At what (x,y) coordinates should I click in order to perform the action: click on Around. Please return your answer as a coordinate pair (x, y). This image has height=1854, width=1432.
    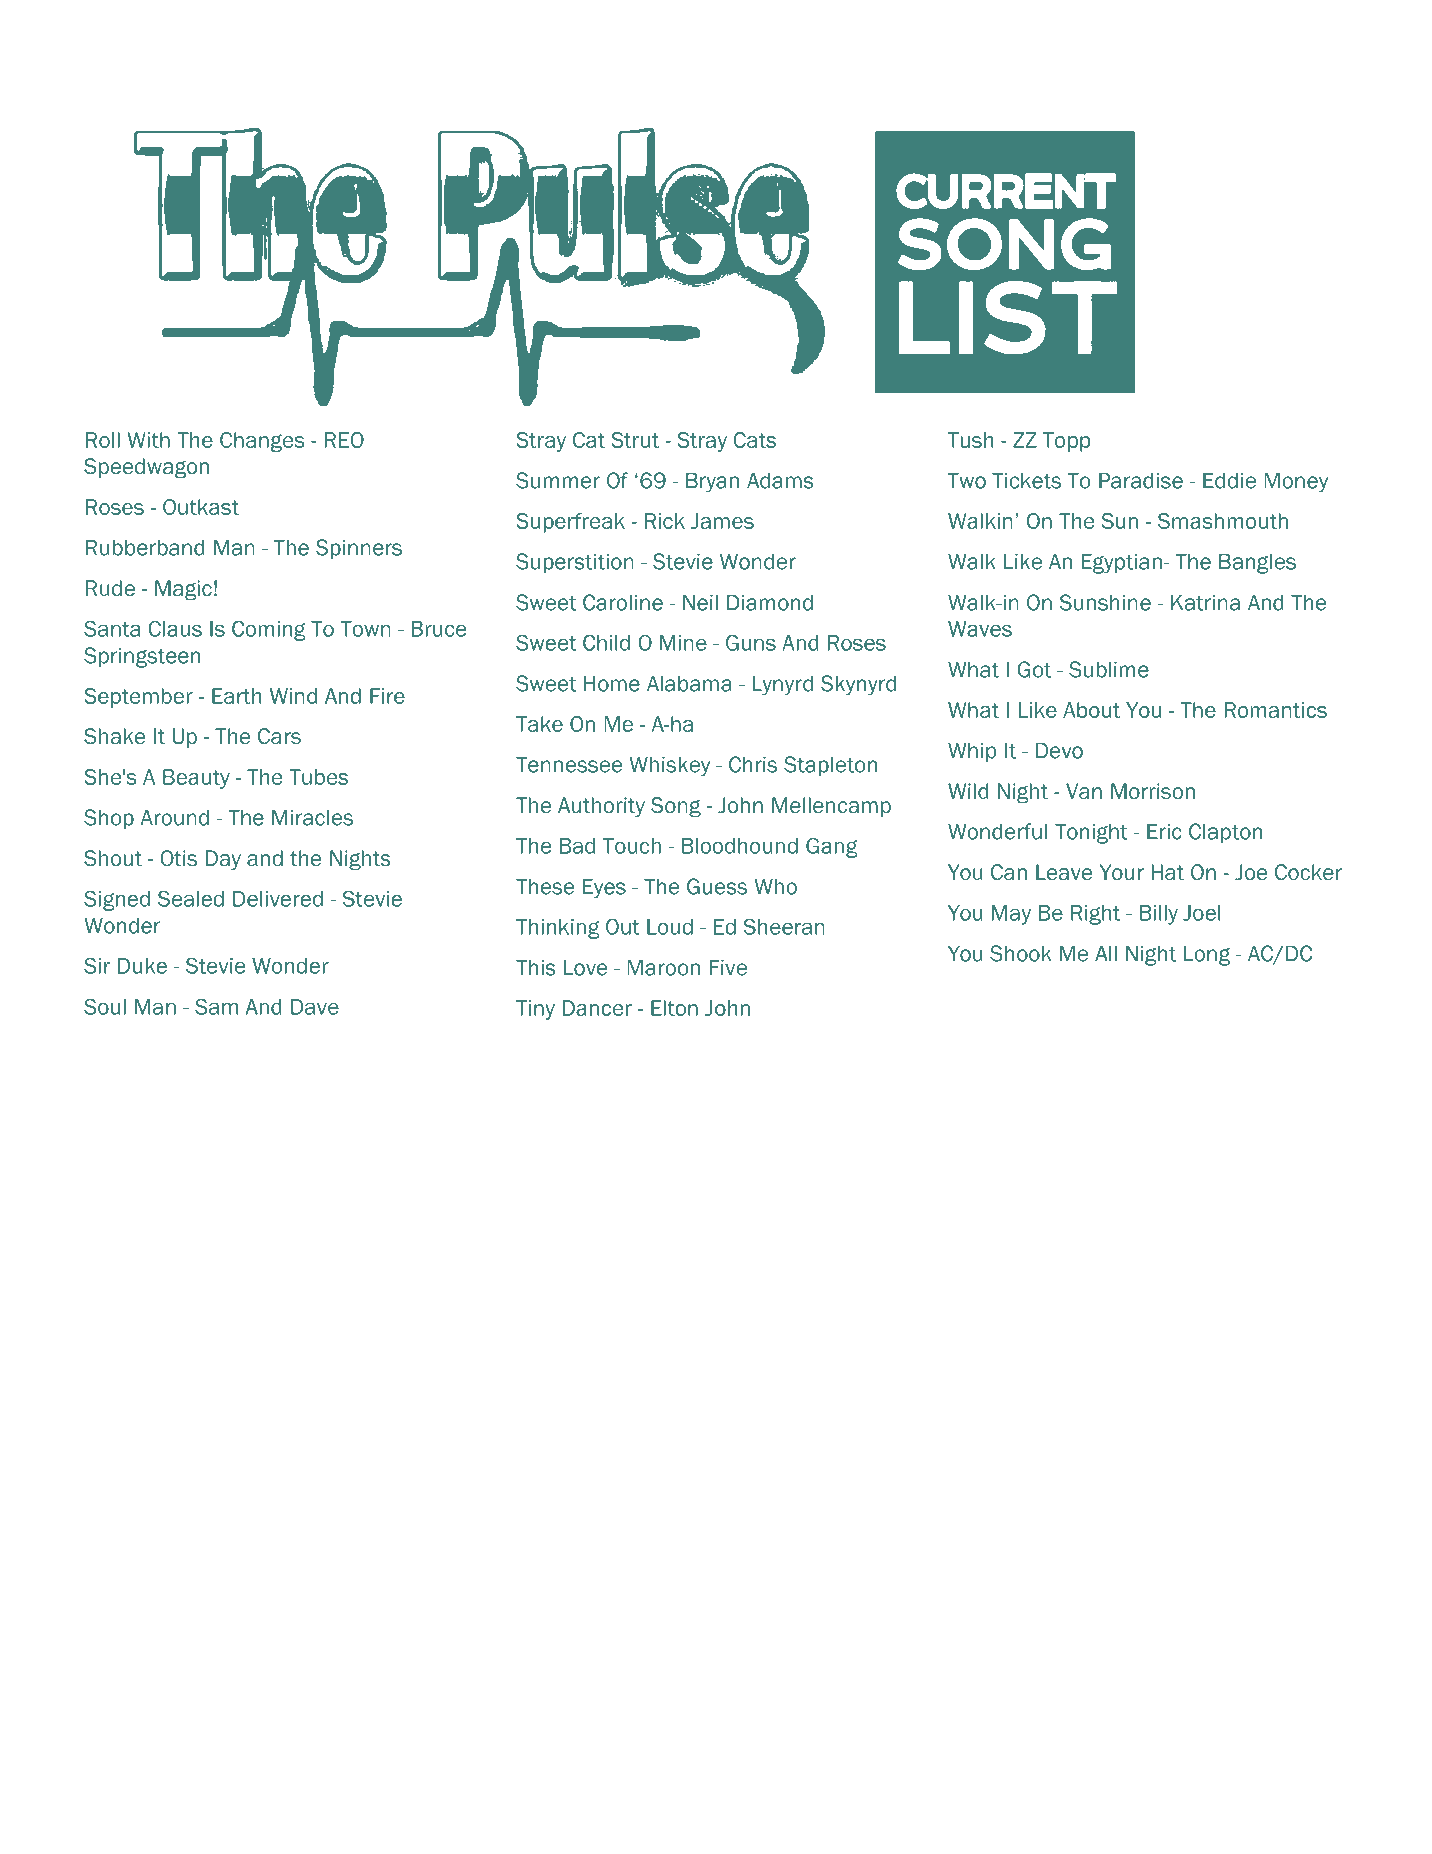
    Looking at the image, I should click on (175, 818).
